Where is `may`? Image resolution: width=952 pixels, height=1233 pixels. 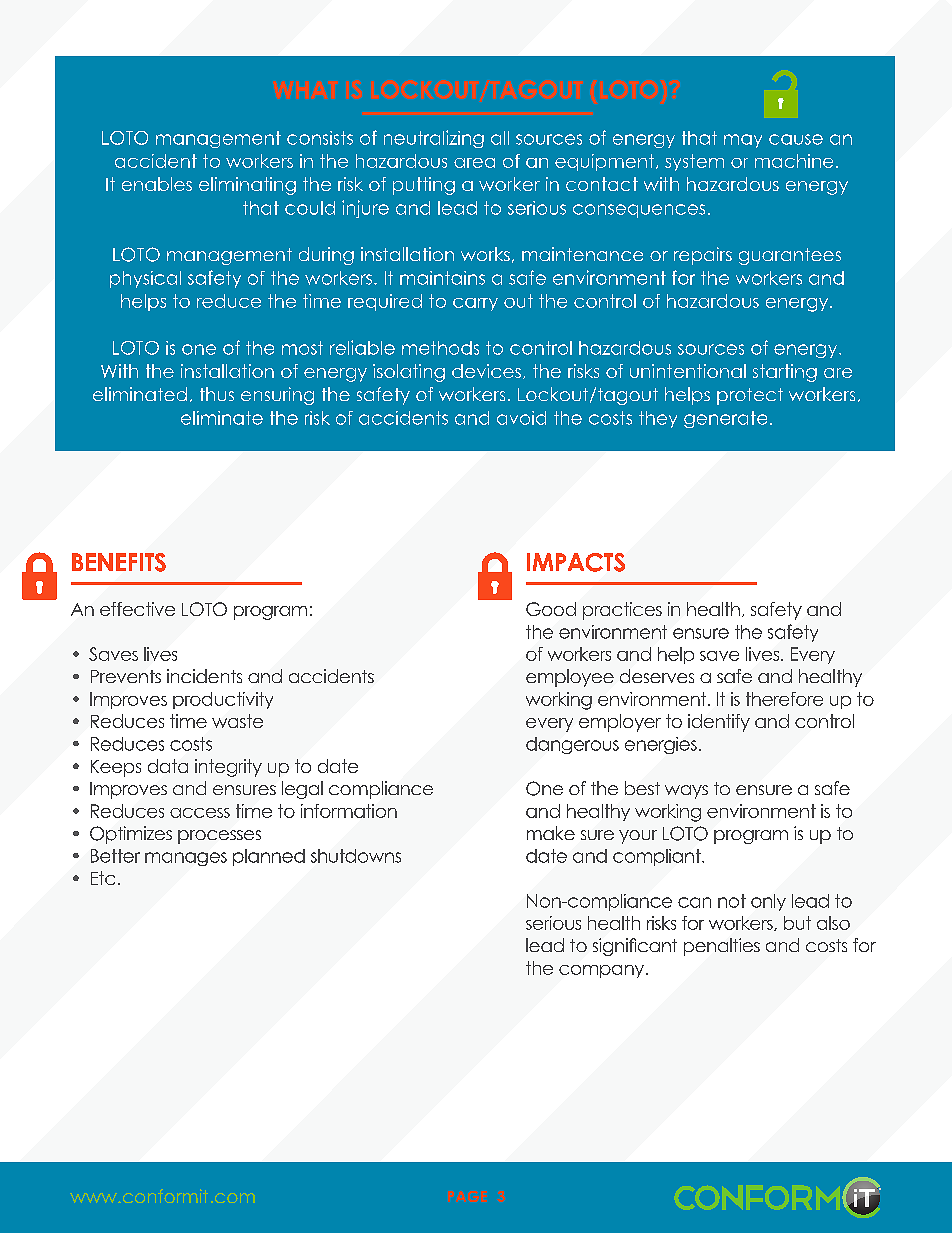
may is located at coordinates (743, 141).
